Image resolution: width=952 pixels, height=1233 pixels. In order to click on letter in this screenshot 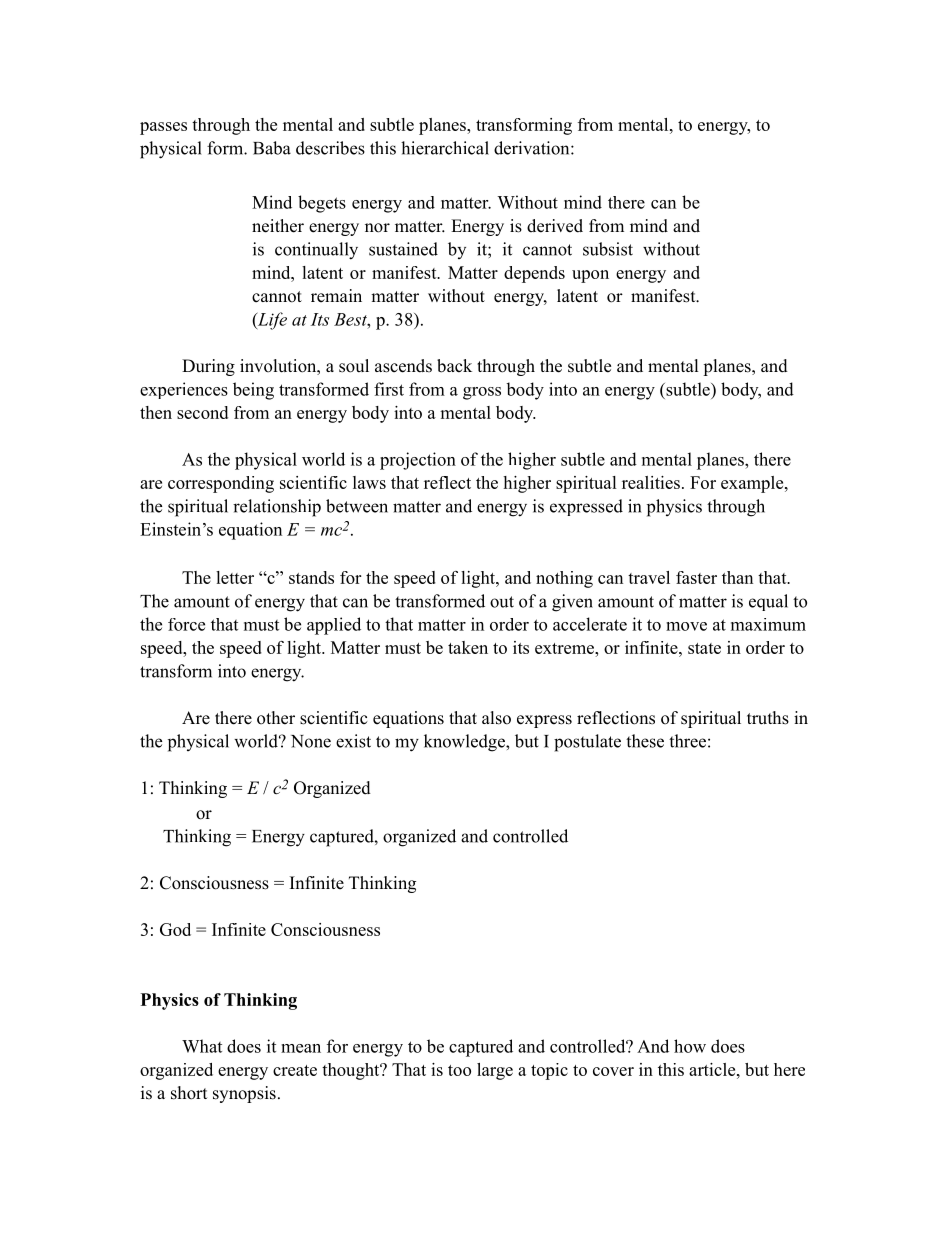, I will do `click(235, 577)`.
